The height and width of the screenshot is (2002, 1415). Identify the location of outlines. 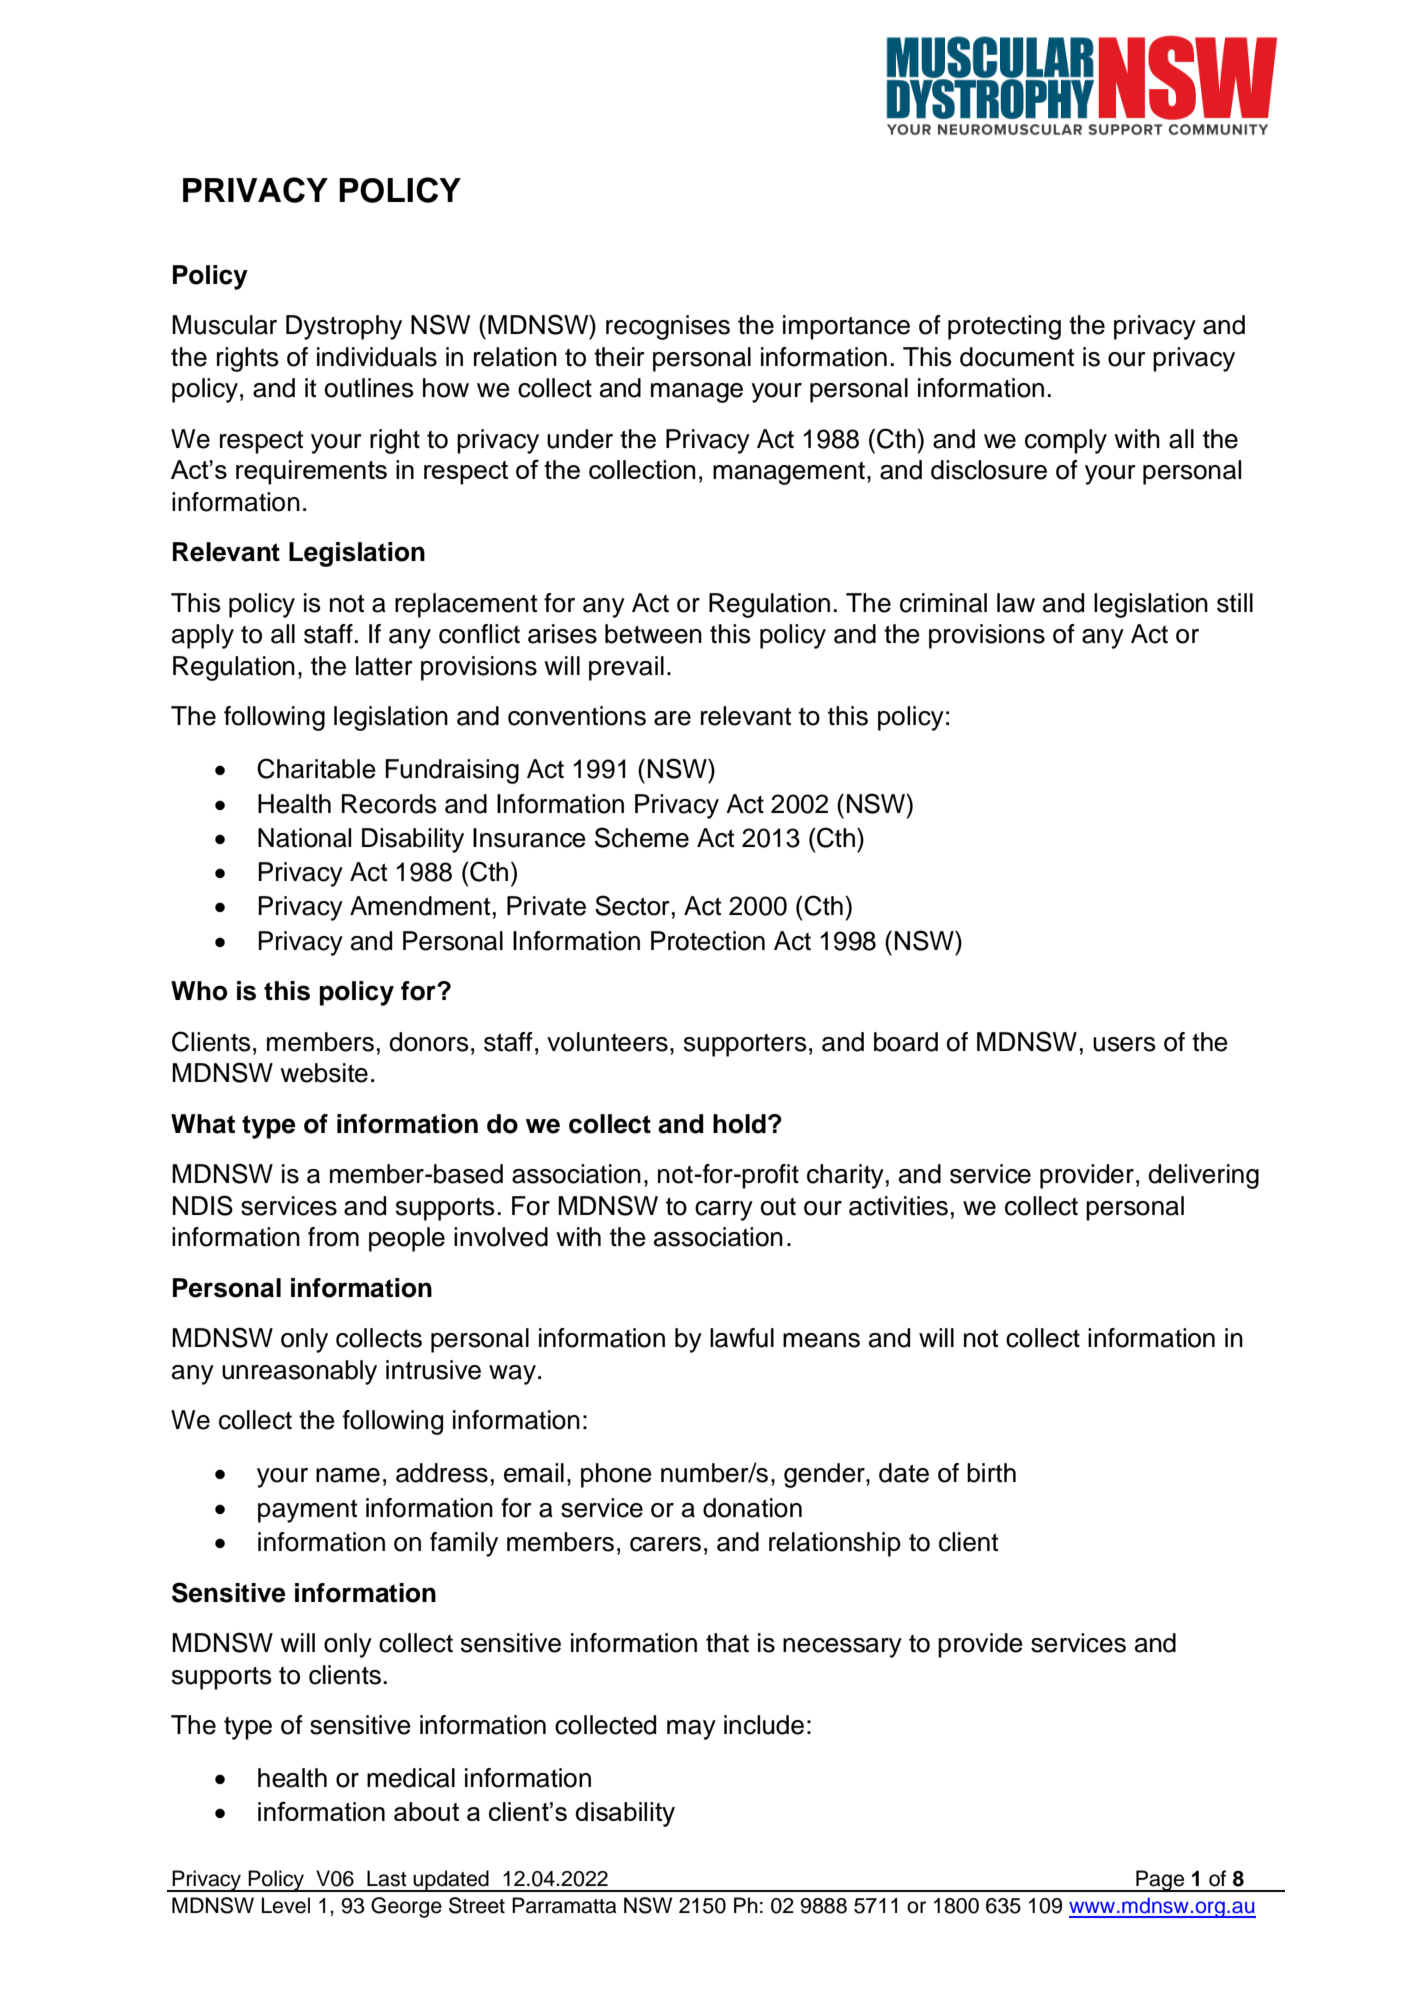
(369, 388).
